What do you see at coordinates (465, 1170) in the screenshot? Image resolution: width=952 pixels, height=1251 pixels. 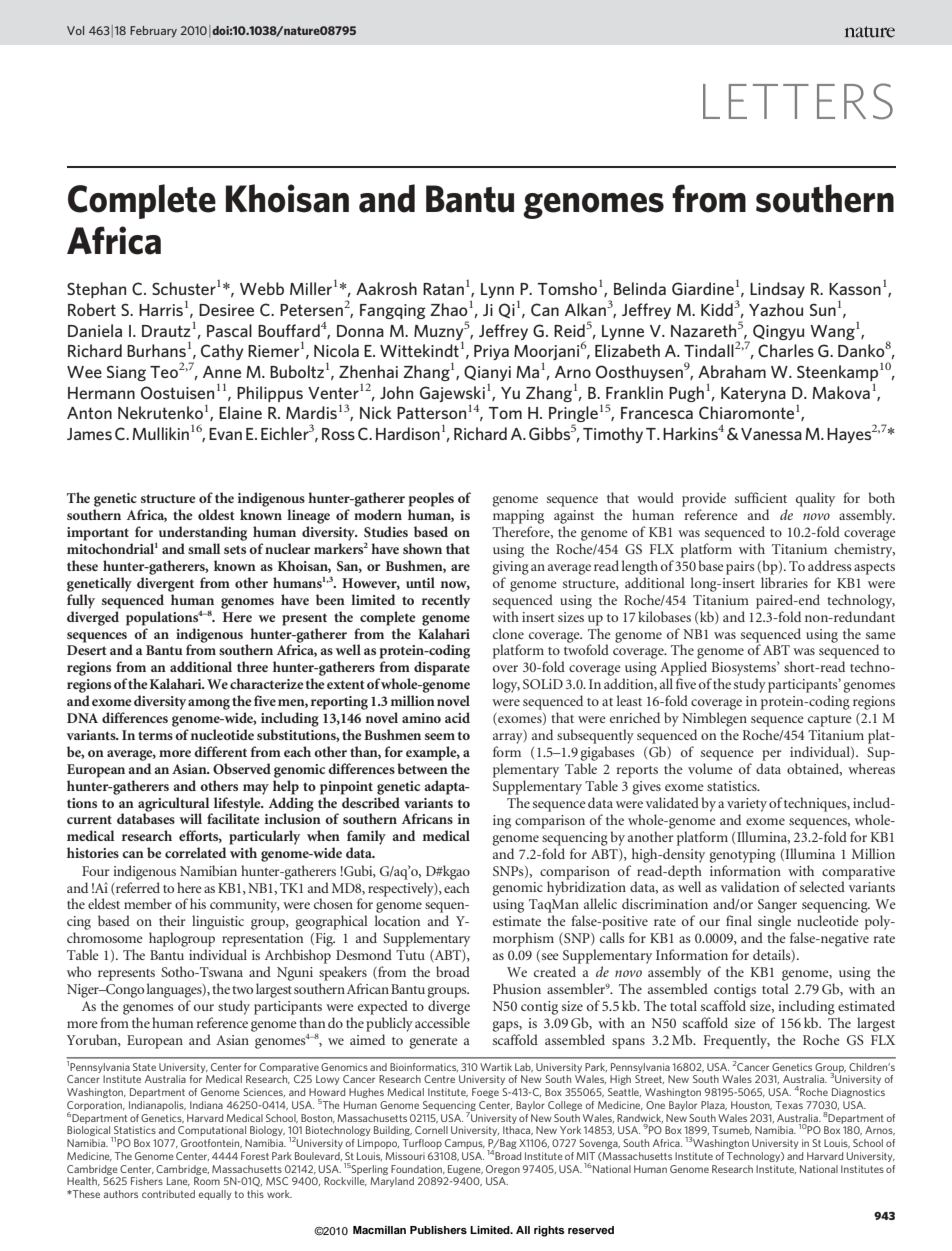 I see `Eugene` at bounding box center [465, 1170].
